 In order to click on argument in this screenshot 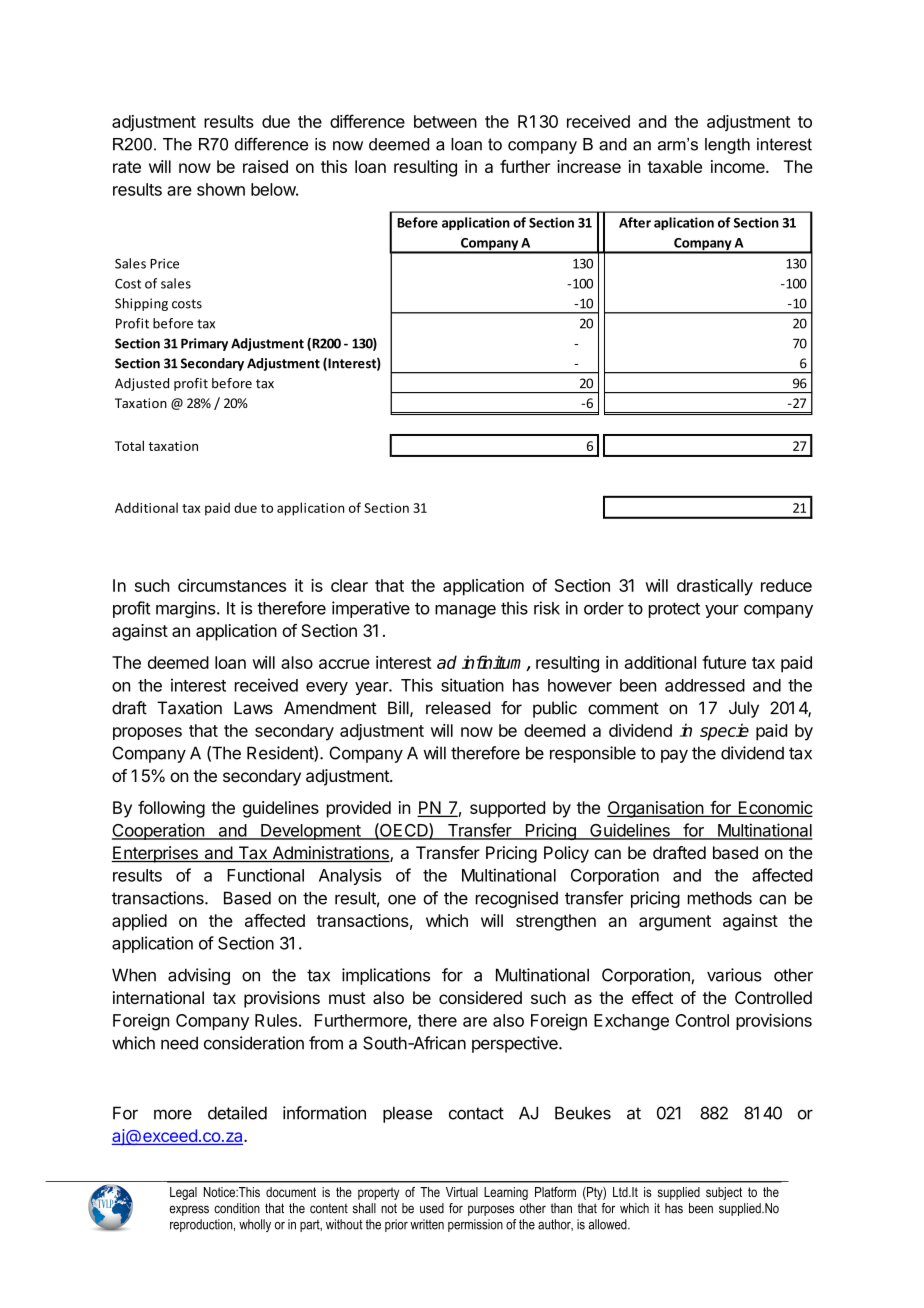, I will do `click(675, 923)`.
